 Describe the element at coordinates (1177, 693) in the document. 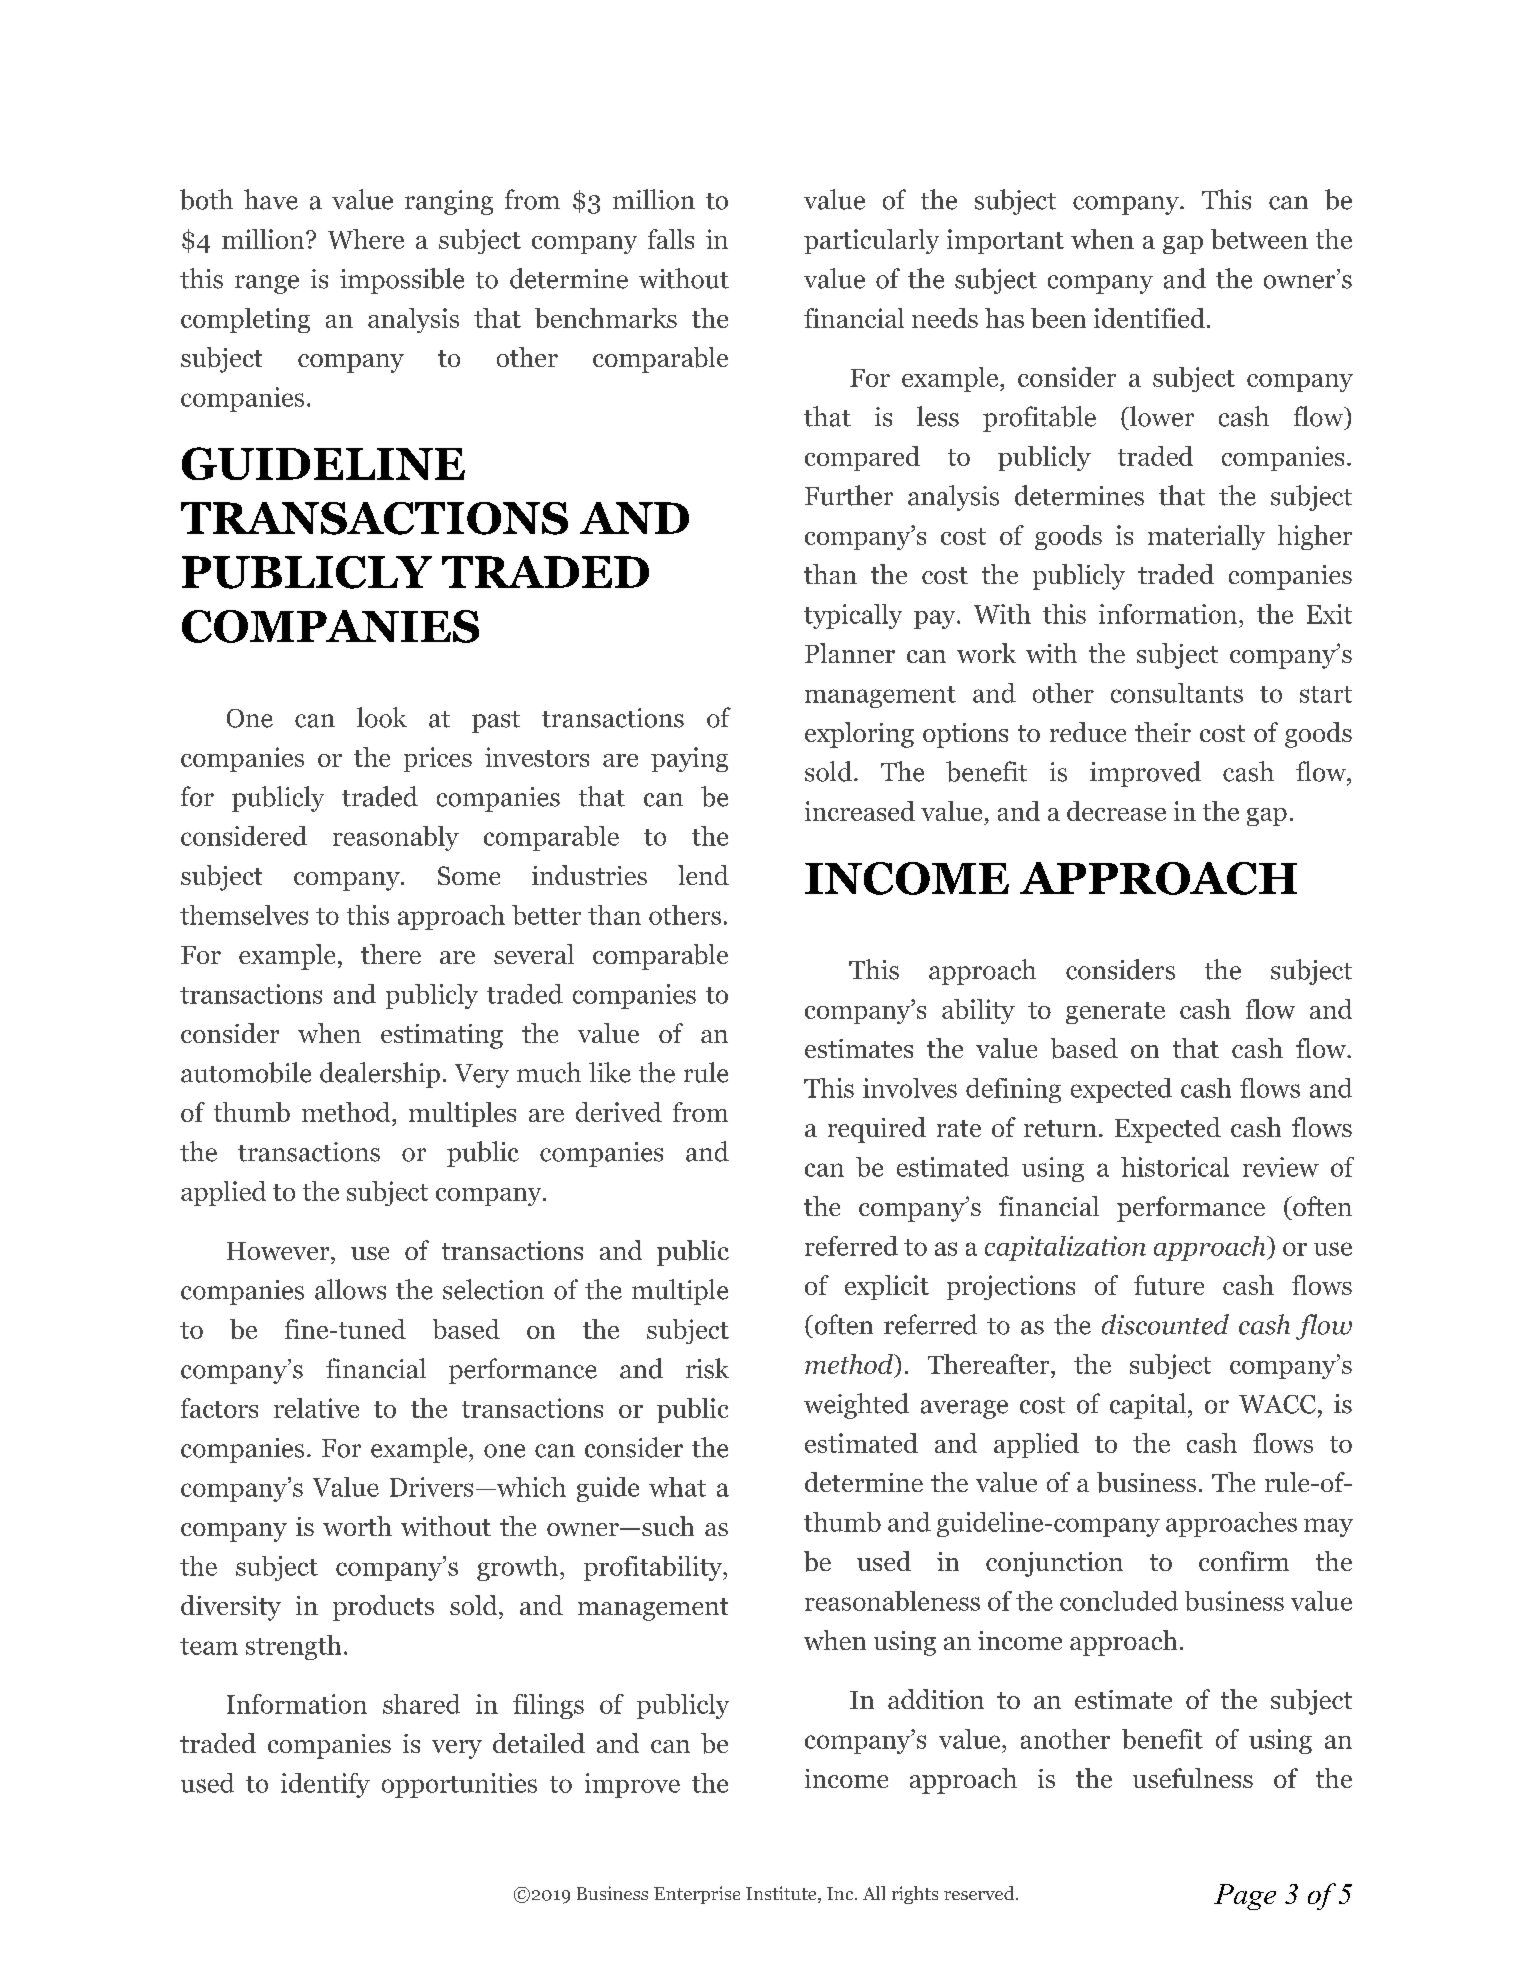

I see `consultants` at that location.
